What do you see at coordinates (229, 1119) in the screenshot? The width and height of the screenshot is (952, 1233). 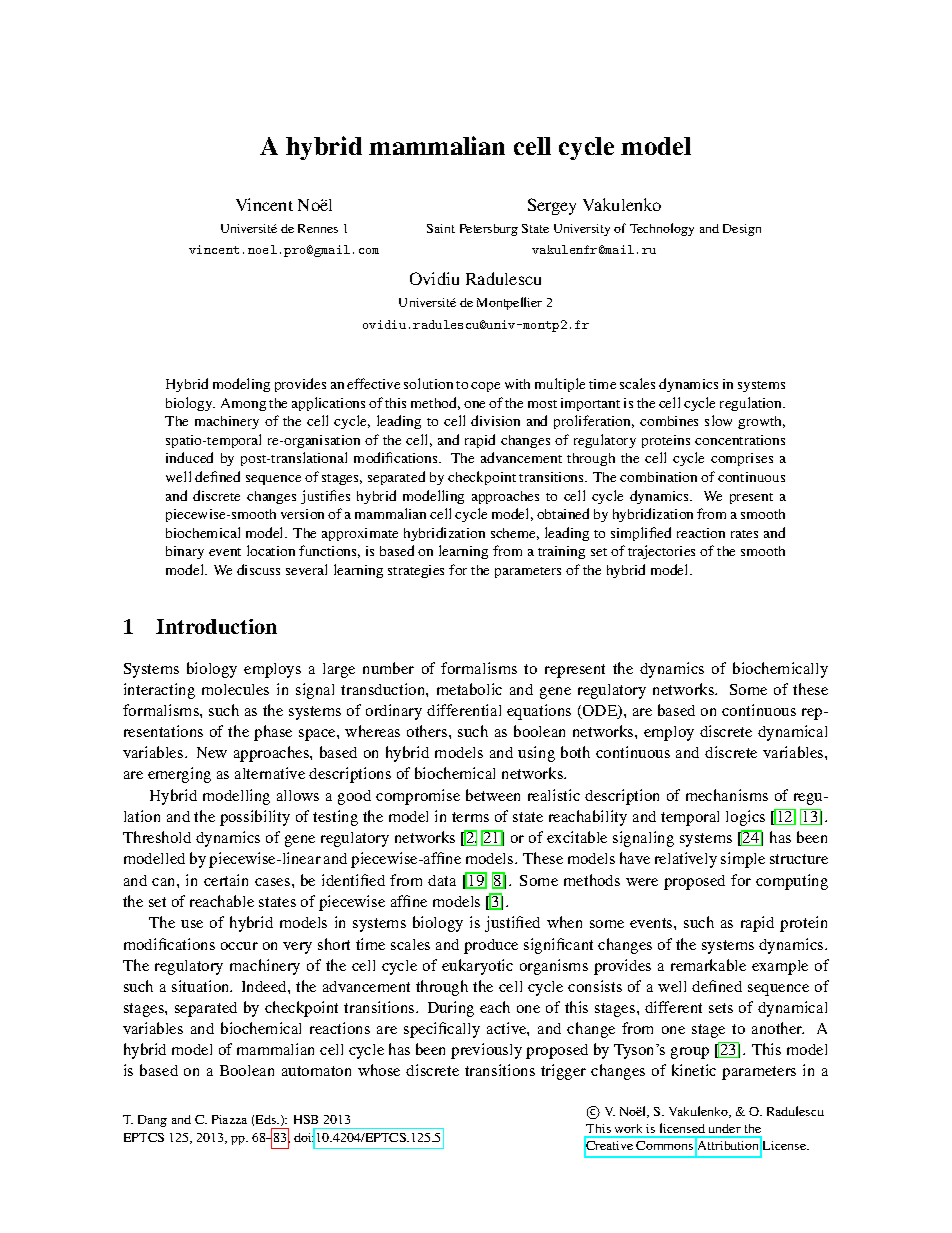 I see `Piazza` at bounding box center [229, 1119].
